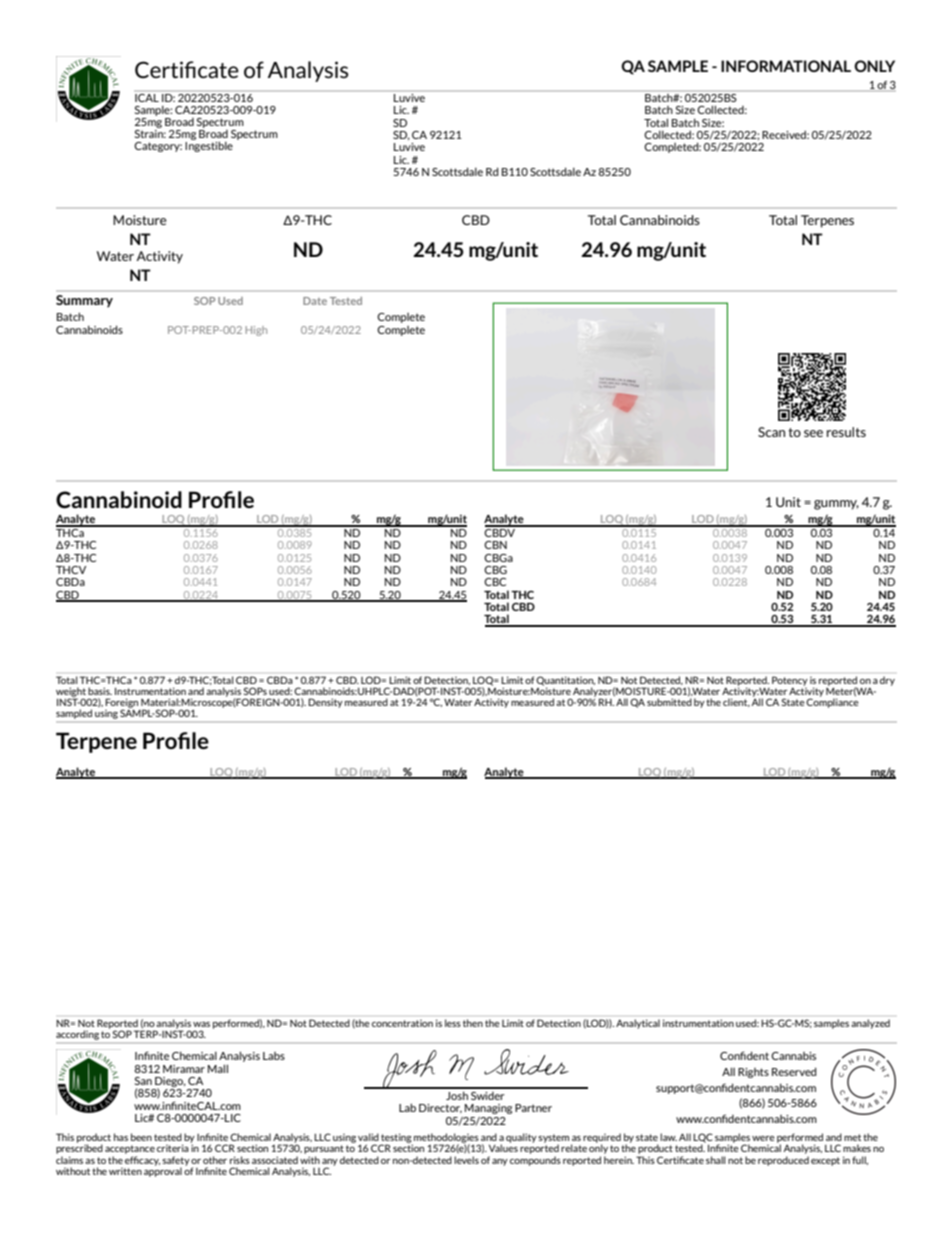  Describe the element at coordinates (503, 1147) in the document. I see `Values` at that location.
